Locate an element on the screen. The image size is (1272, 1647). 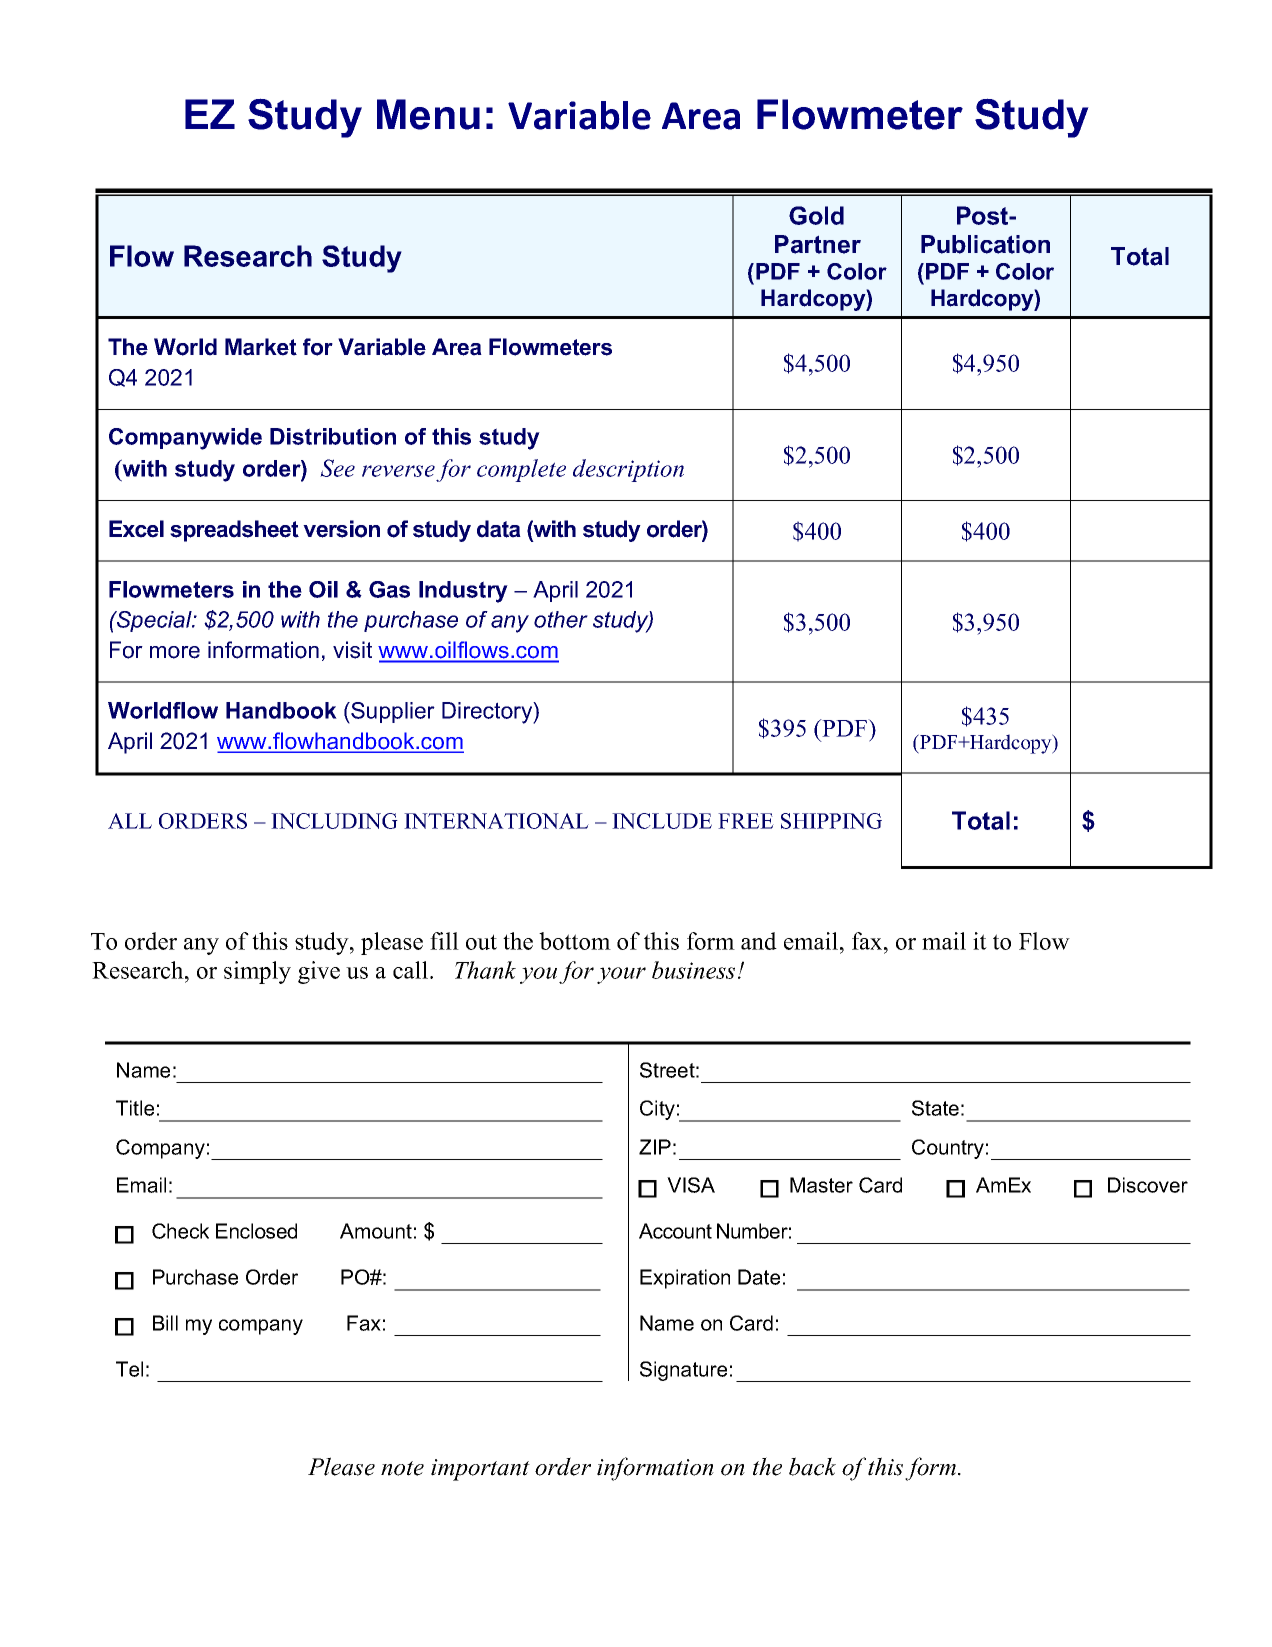
Menu is located at coordinates (428, 114).
